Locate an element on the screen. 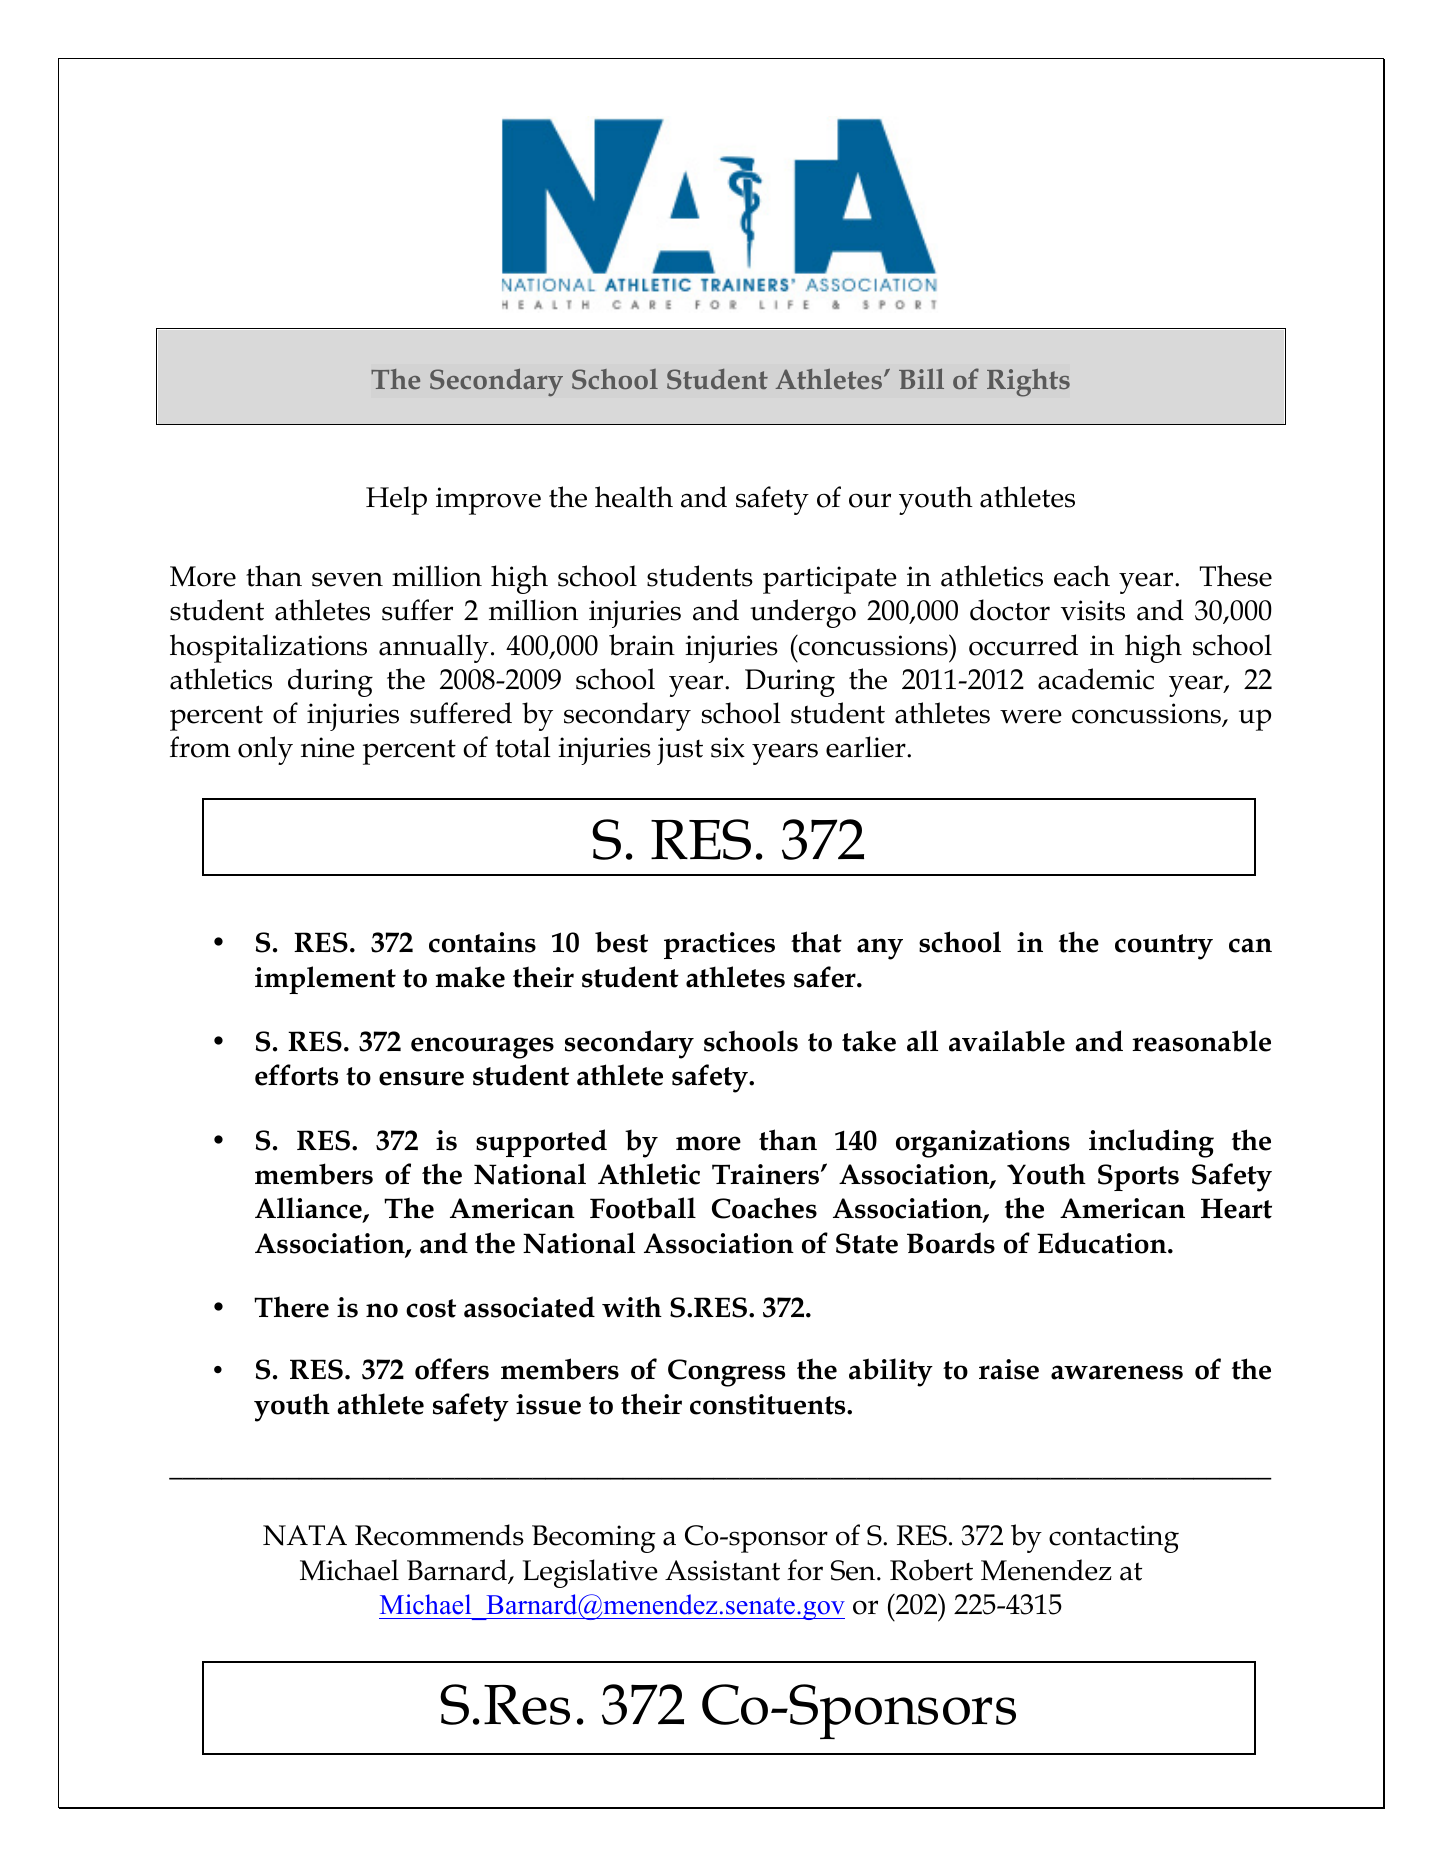 This screenshot has width=1442, height=1866. were is located at coordinates (1031, 716).
